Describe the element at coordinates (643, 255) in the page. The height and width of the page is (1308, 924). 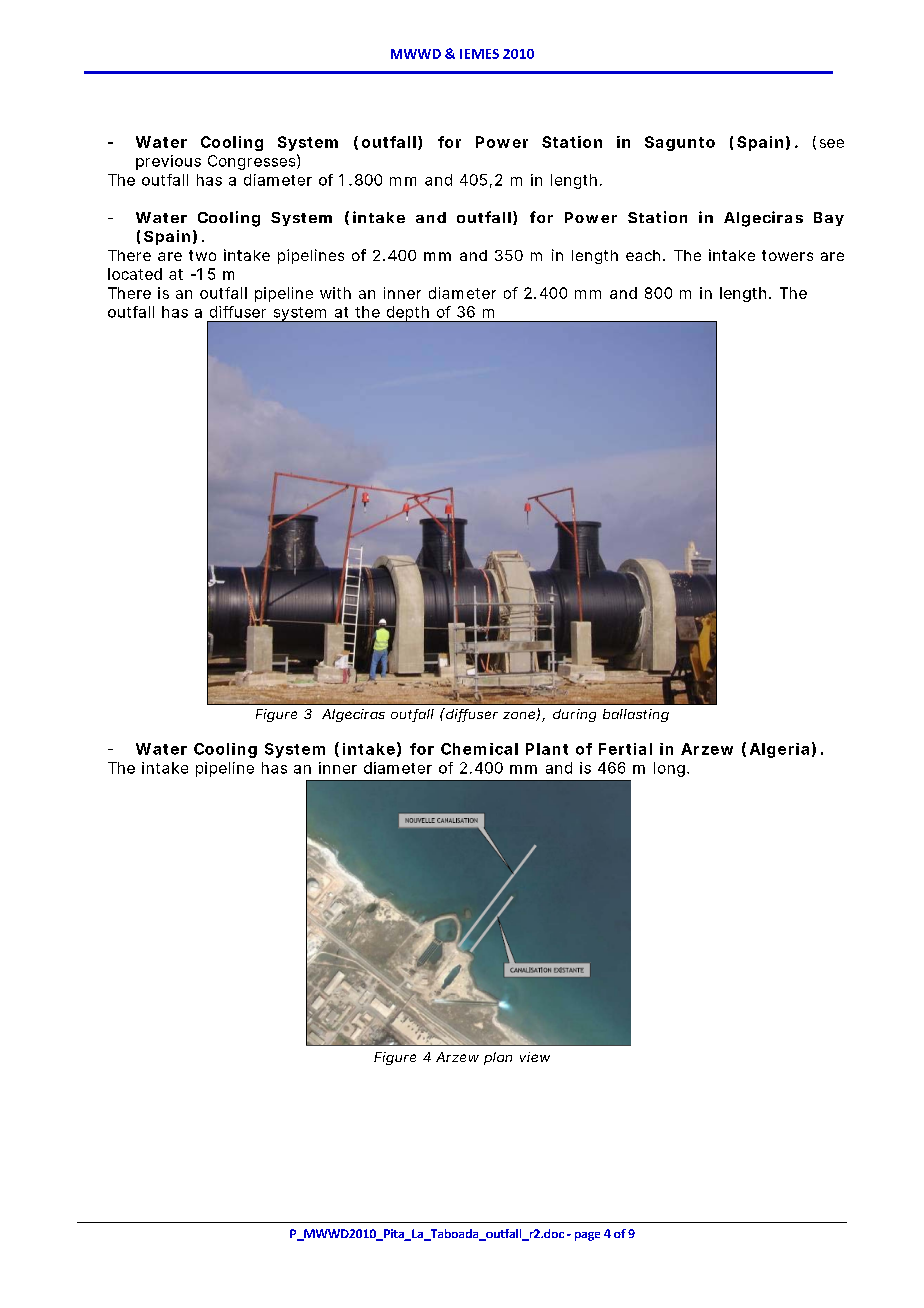
I see `each` at that location.
